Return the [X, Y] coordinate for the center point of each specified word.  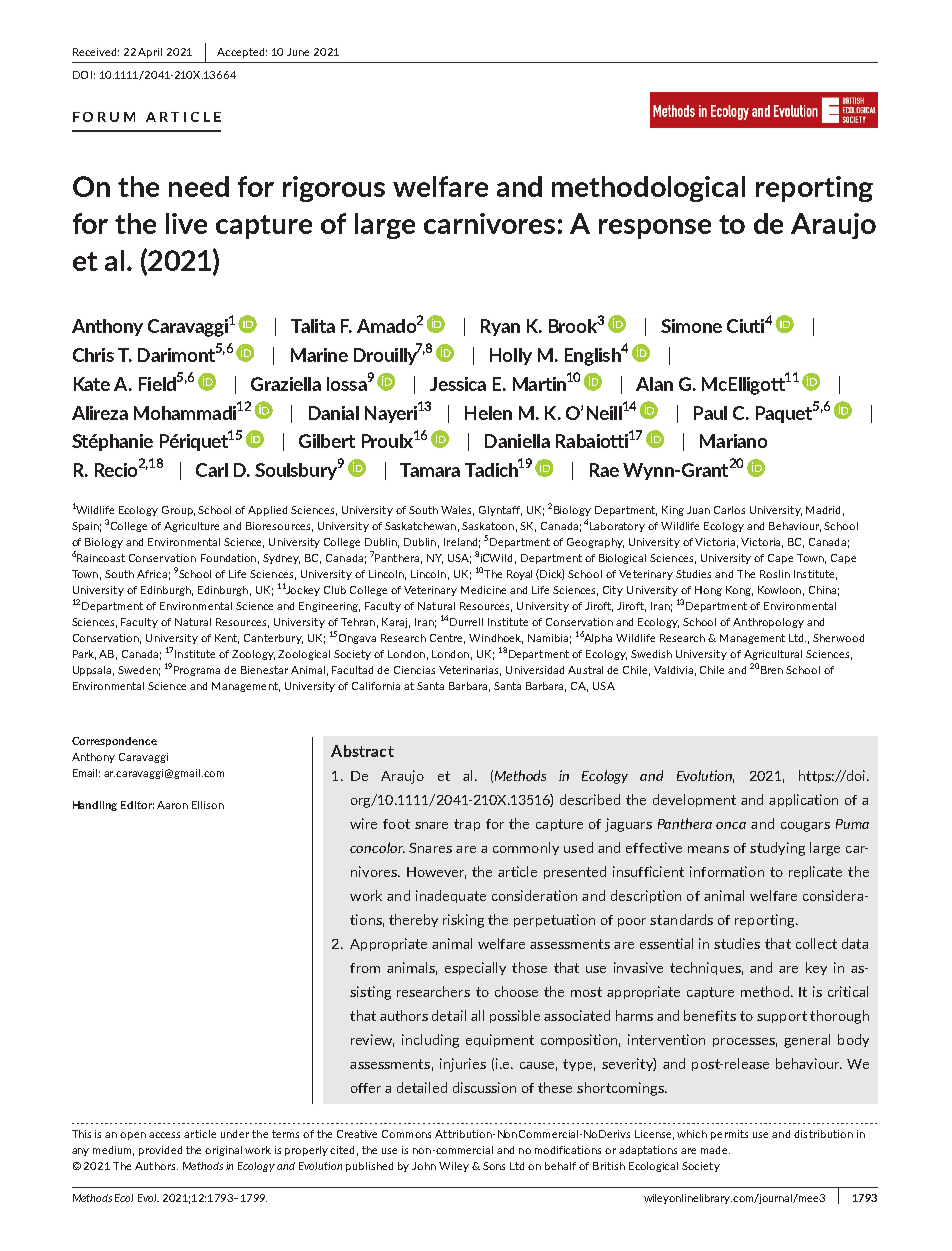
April [150, 53]
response [655, 229]
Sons [494, 1166]
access [164, 1135]
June [298, 52]
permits [729, 1135]
